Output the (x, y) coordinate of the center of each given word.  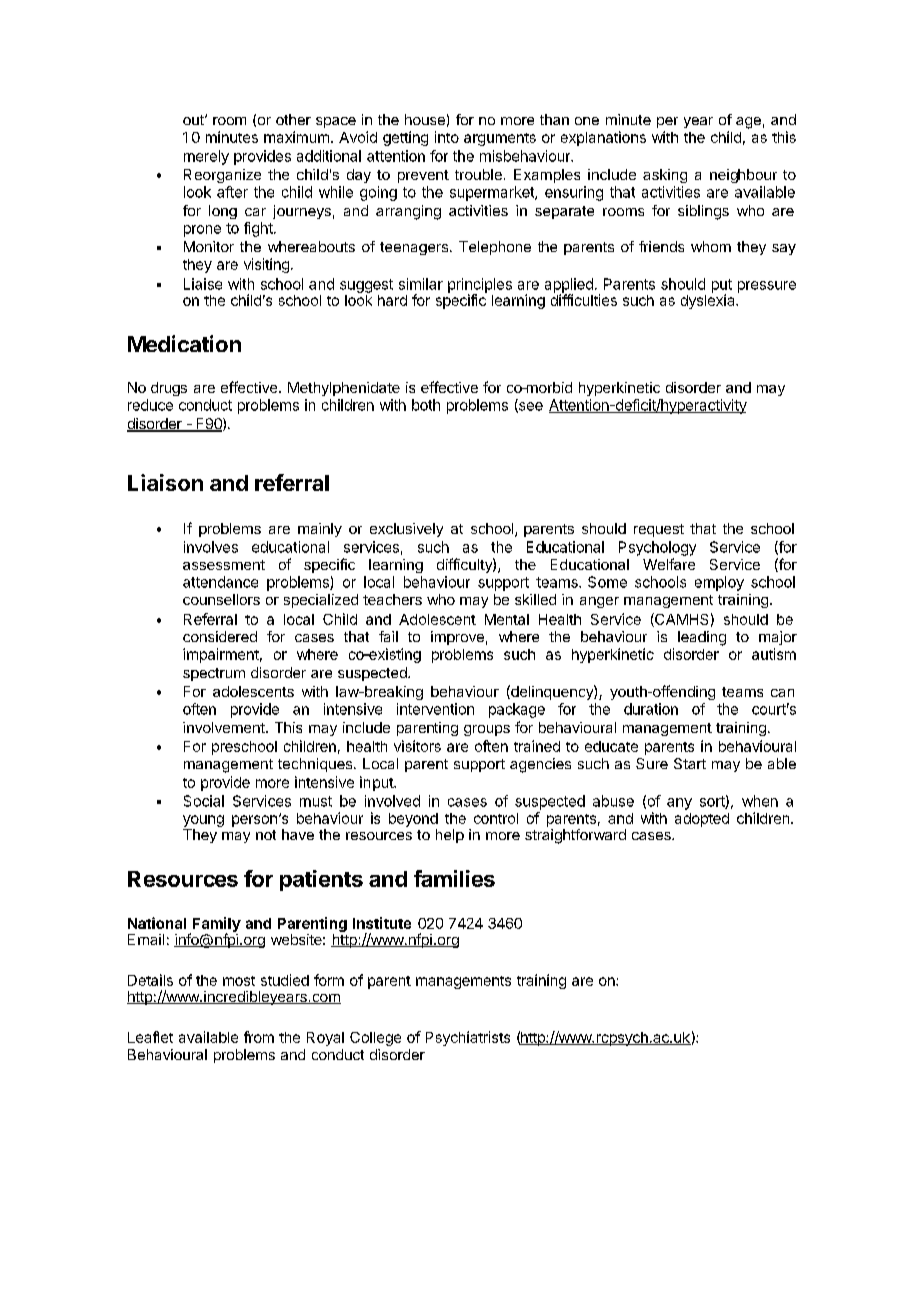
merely (206, 157)
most (239, 981)
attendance (220, 582)
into (447, 137)
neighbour (743, 176)
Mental (507, 619)
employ (719, 583)
